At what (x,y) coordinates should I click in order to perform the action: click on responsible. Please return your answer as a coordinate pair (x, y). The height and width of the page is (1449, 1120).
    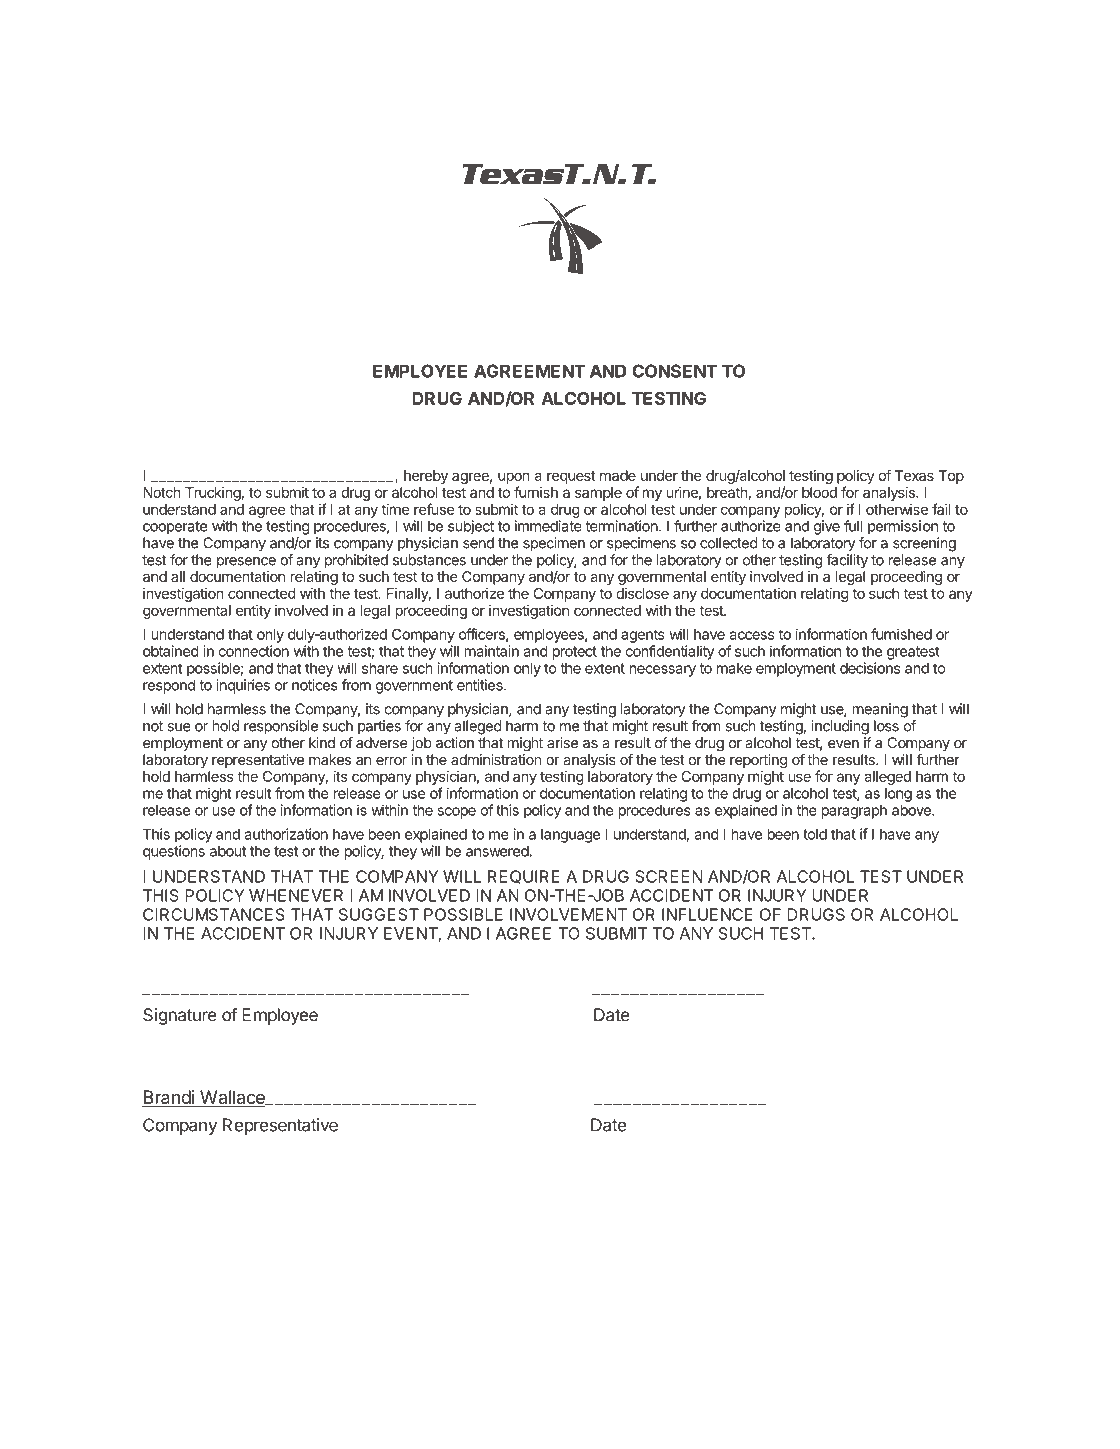
    Looking at the image, I should click on (281, 727).
